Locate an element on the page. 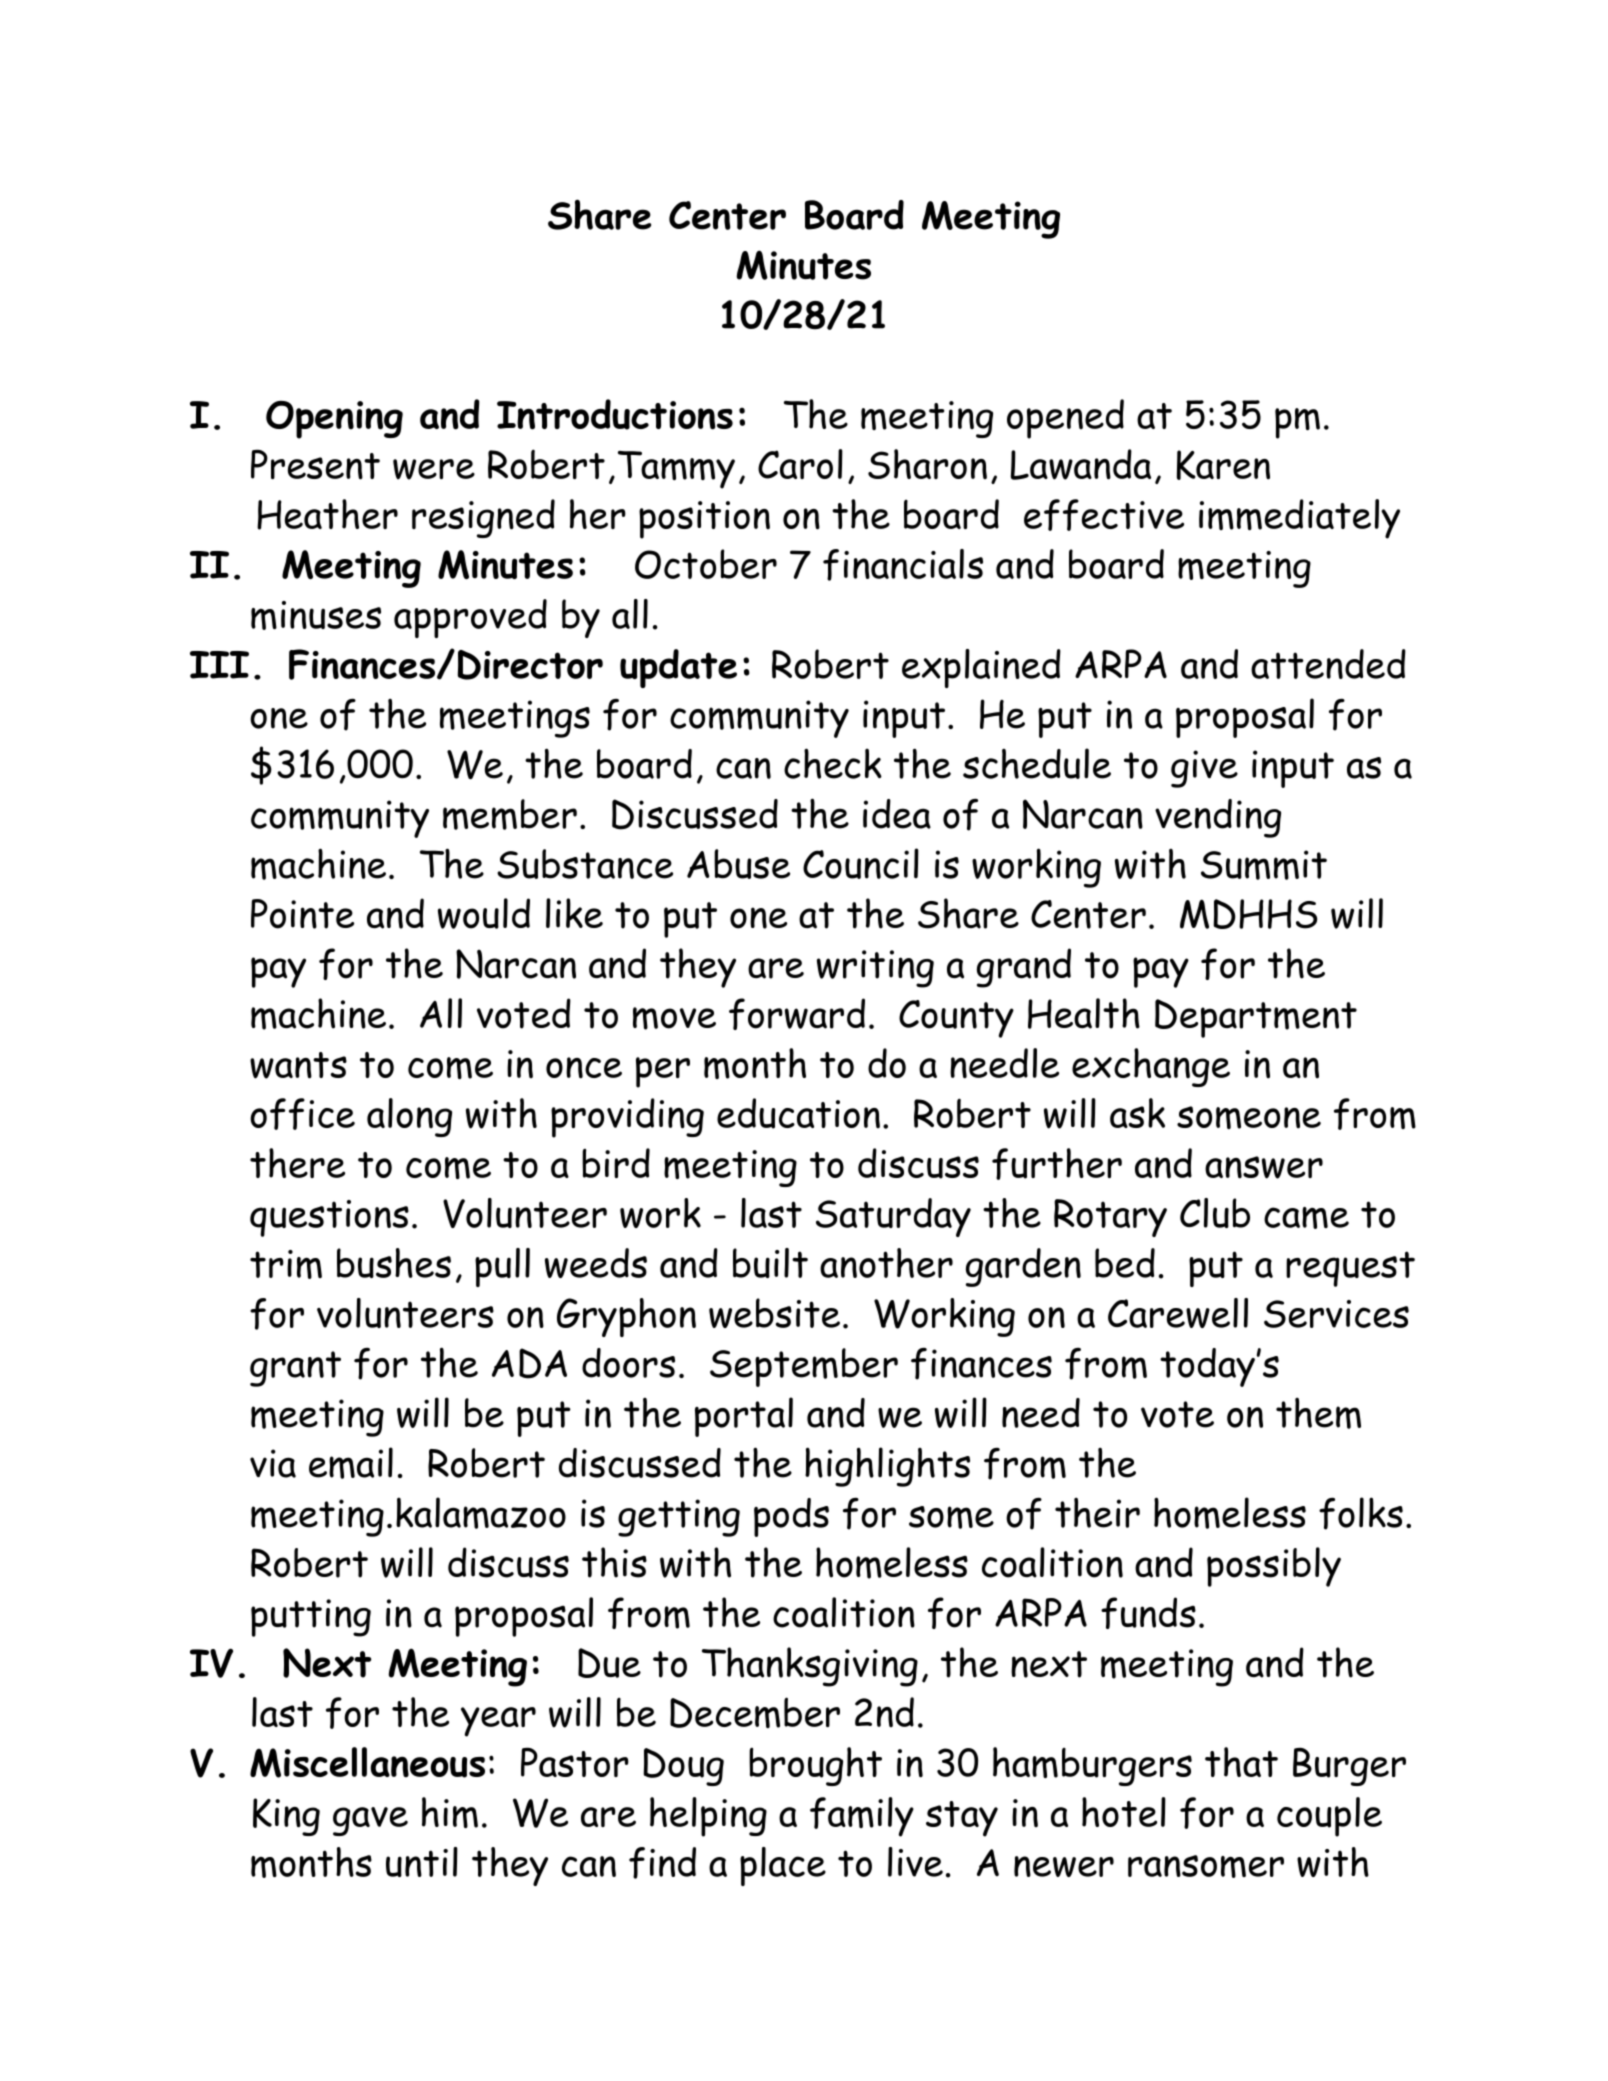 Image resolution: width=1608 pixels, height=2081 pixels. Present is located at coordinates (315, 464).
